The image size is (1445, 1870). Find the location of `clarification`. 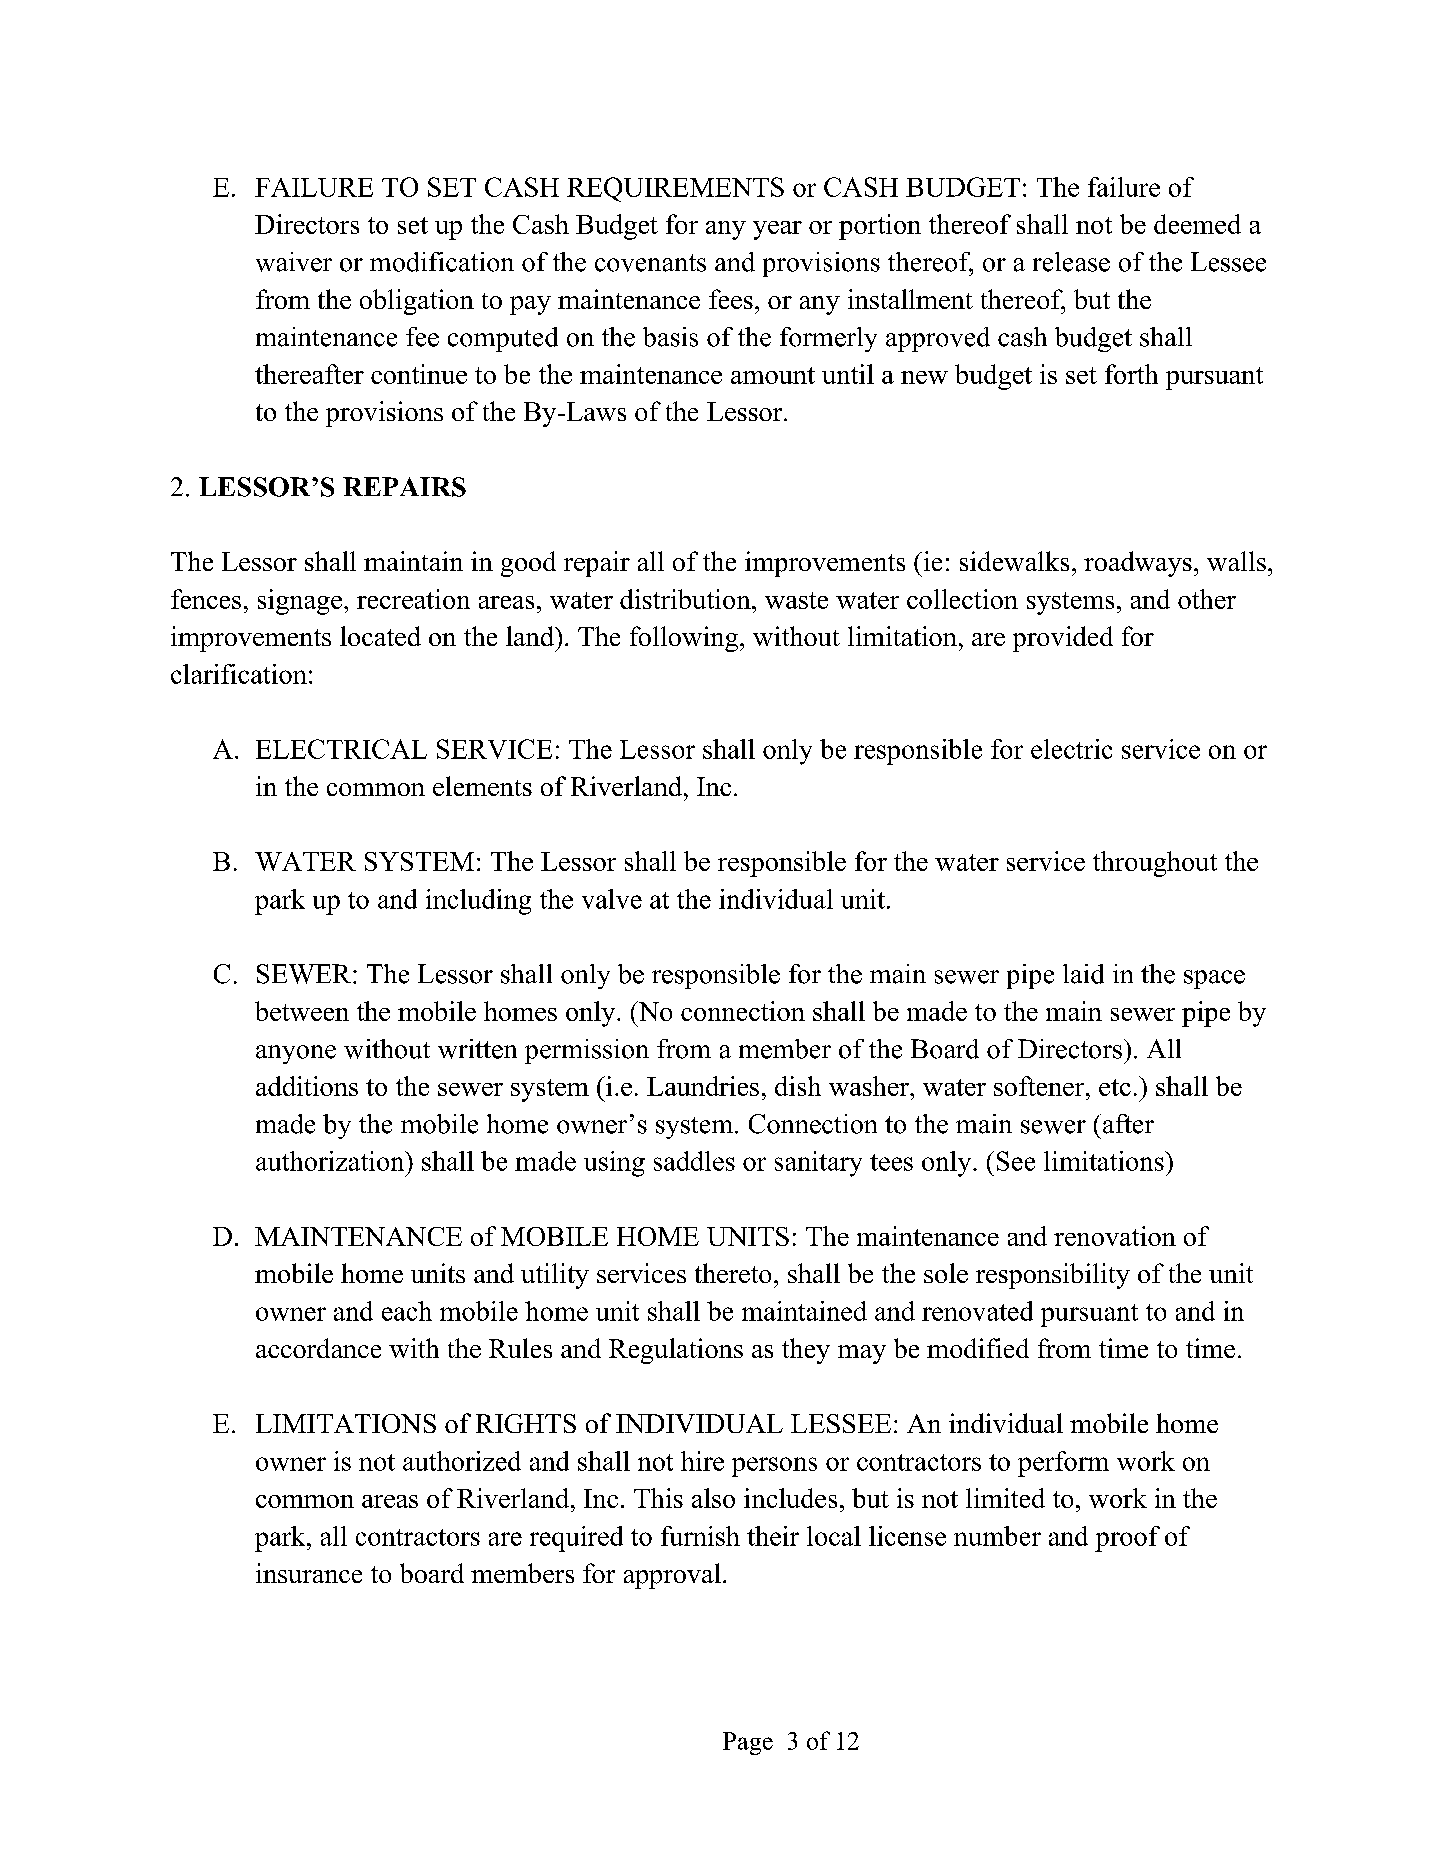

clarification is located at coordinates (239, 674).
